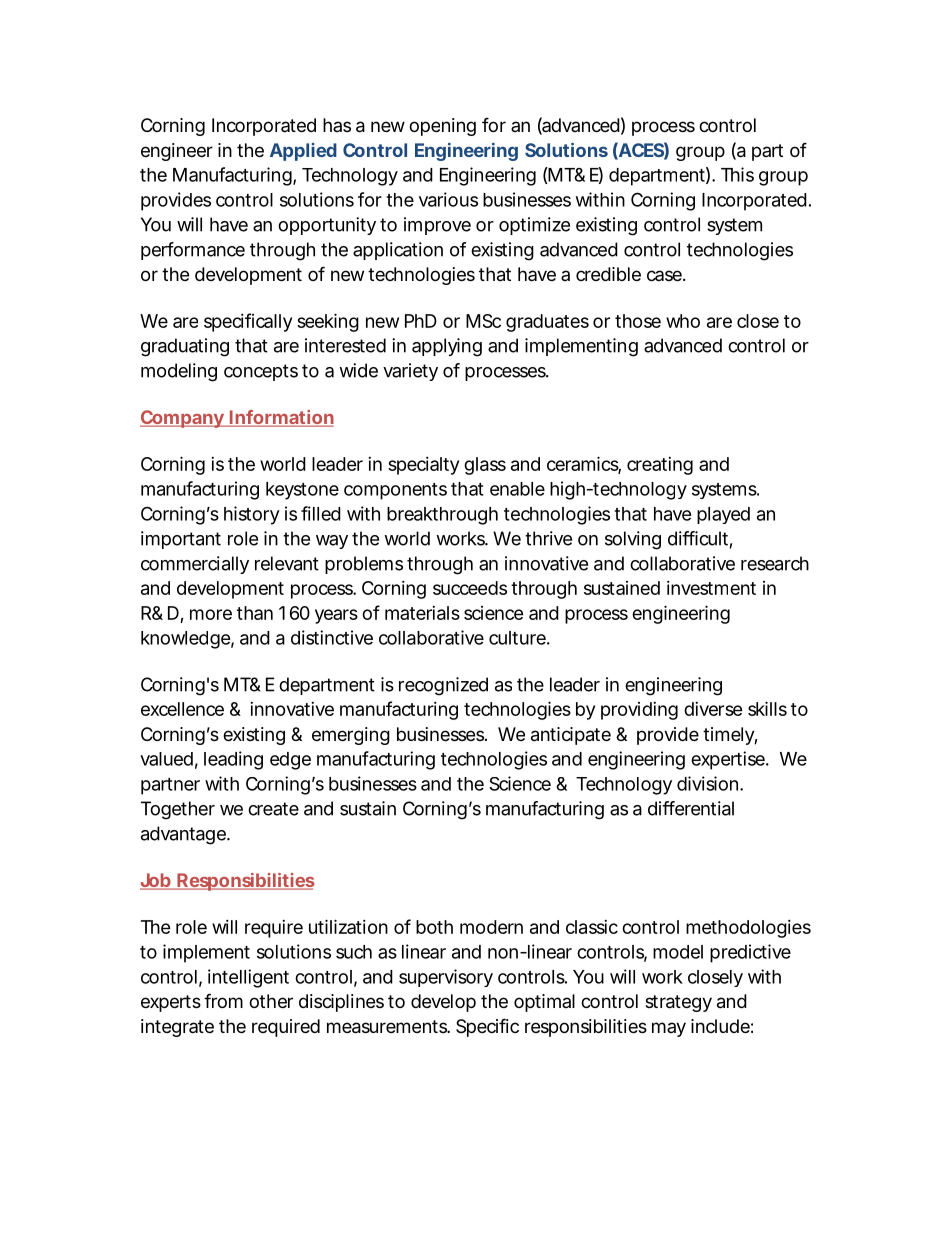  What do you see at coordinates (182, 419) in the screenshot?
I see `Company` at bounding box center [182, 419].
